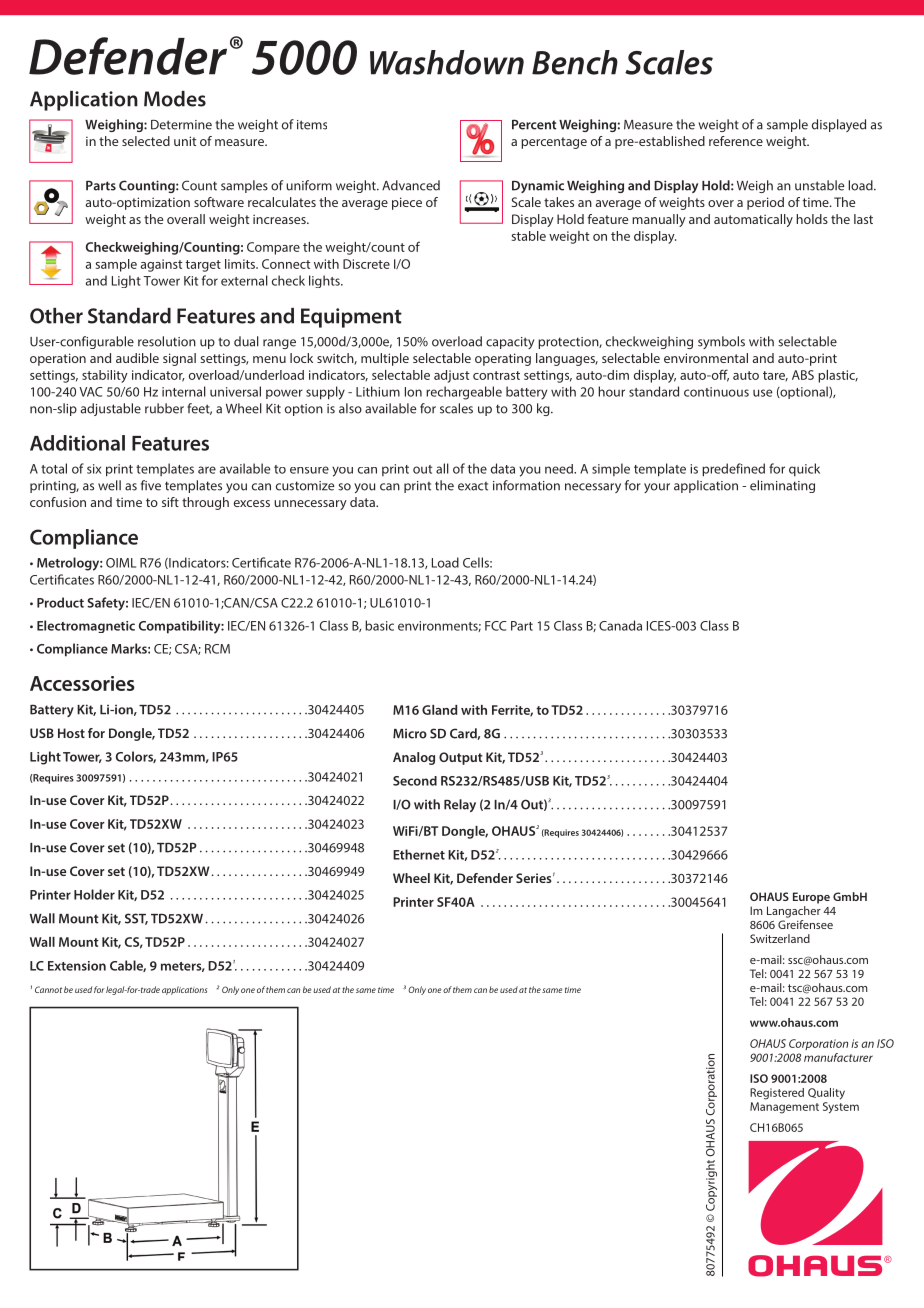 The image size is (924, 1308). What do you see at coordinates (575, 62) in the screenshot?
I see `Bench` at bounding box center [575, 62].
